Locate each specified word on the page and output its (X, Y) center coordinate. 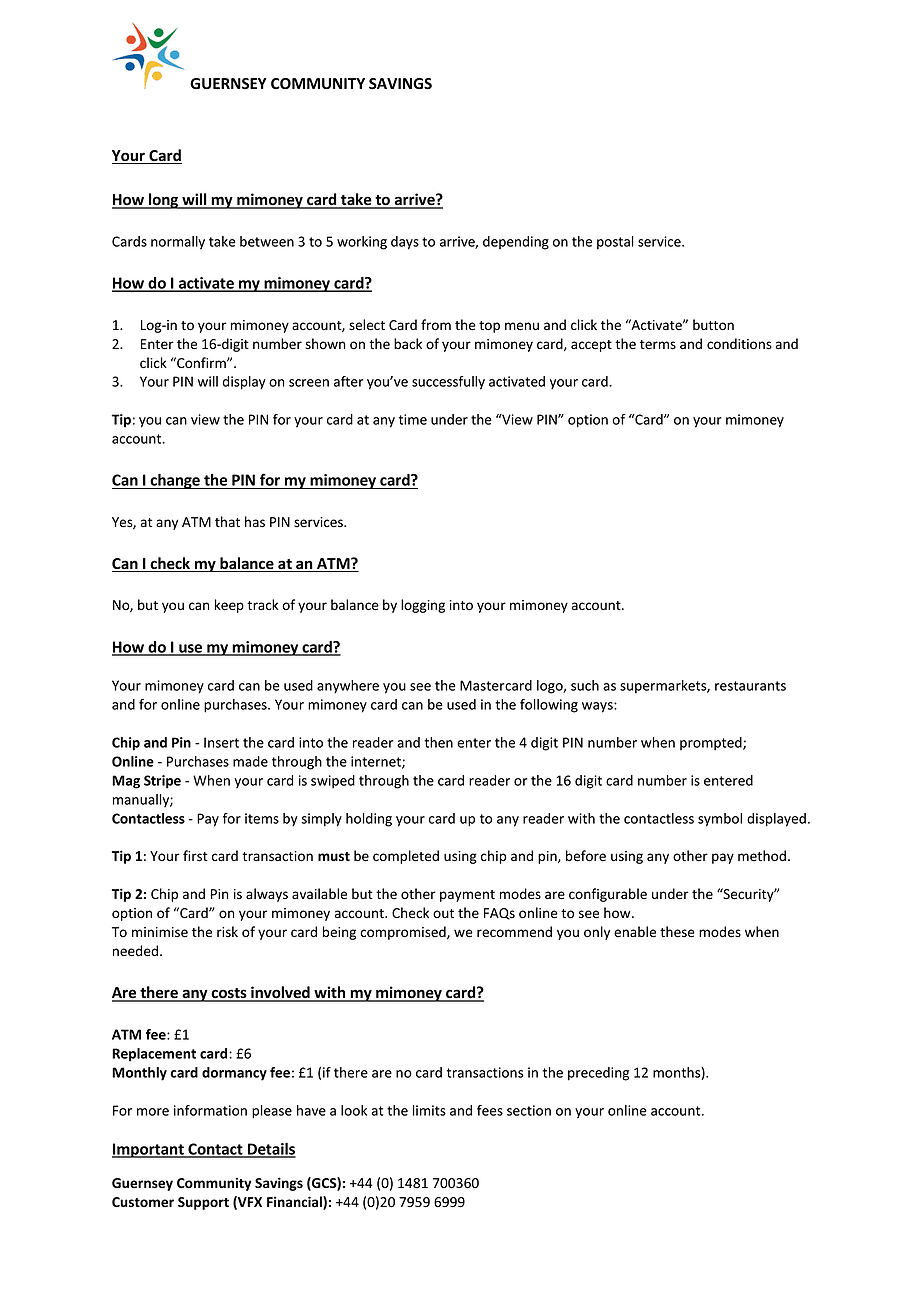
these (677, 932)
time (413, 419)
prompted (712, 744)
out (443, 913)
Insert (221, 742)
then (438, 742)
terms (658, 345)
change (175, 481)
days (405, 243)
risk (227, 931)
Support (203, 1203)
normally (178, 243)
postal (615, 243)
